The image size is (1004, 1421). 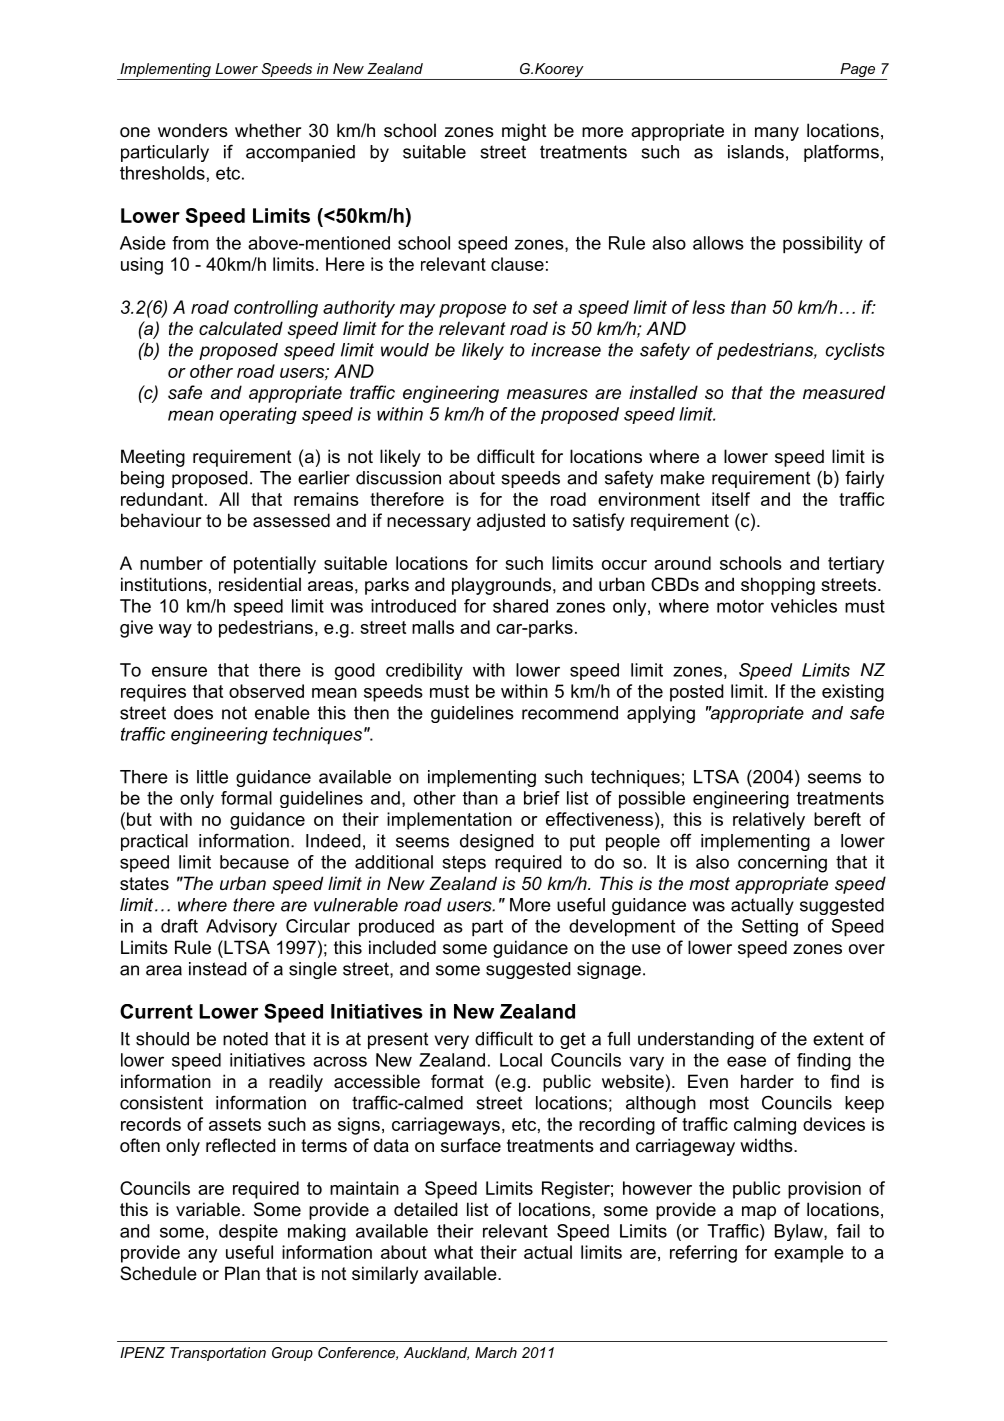 What do you see at coordinates (521, 1060) in the screenshot?
I see `Local` at bounding box center [521, 1060].
